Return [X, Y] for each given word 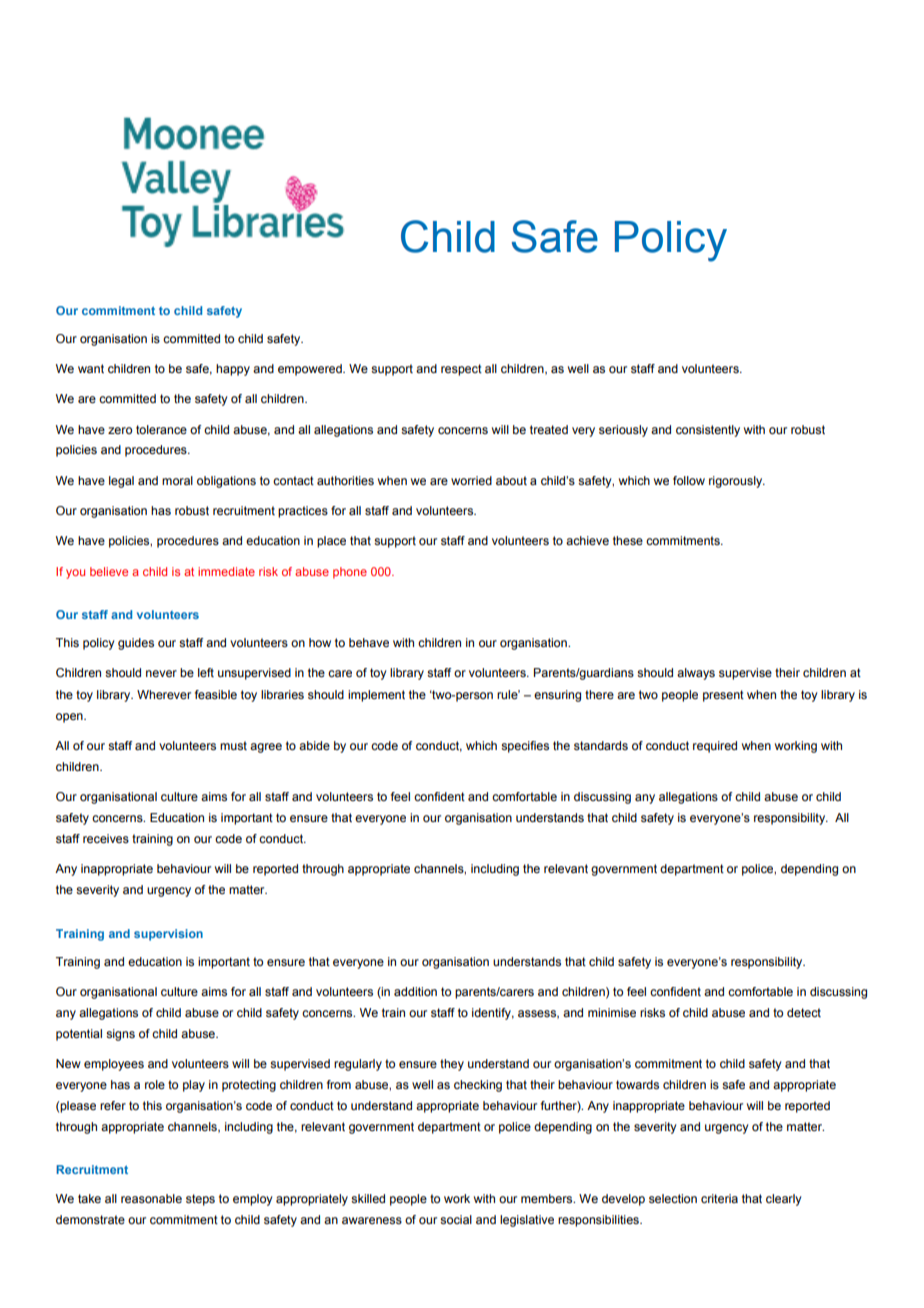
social [456, 1219]
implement [376, 696]
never [161, 673]
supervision [168, 935]
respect [461, 370]
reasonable [151, 1198]
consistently [708, 431]
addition [415, 991]
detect [804, 1012]
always [696, 674]
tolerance [161, 429]
